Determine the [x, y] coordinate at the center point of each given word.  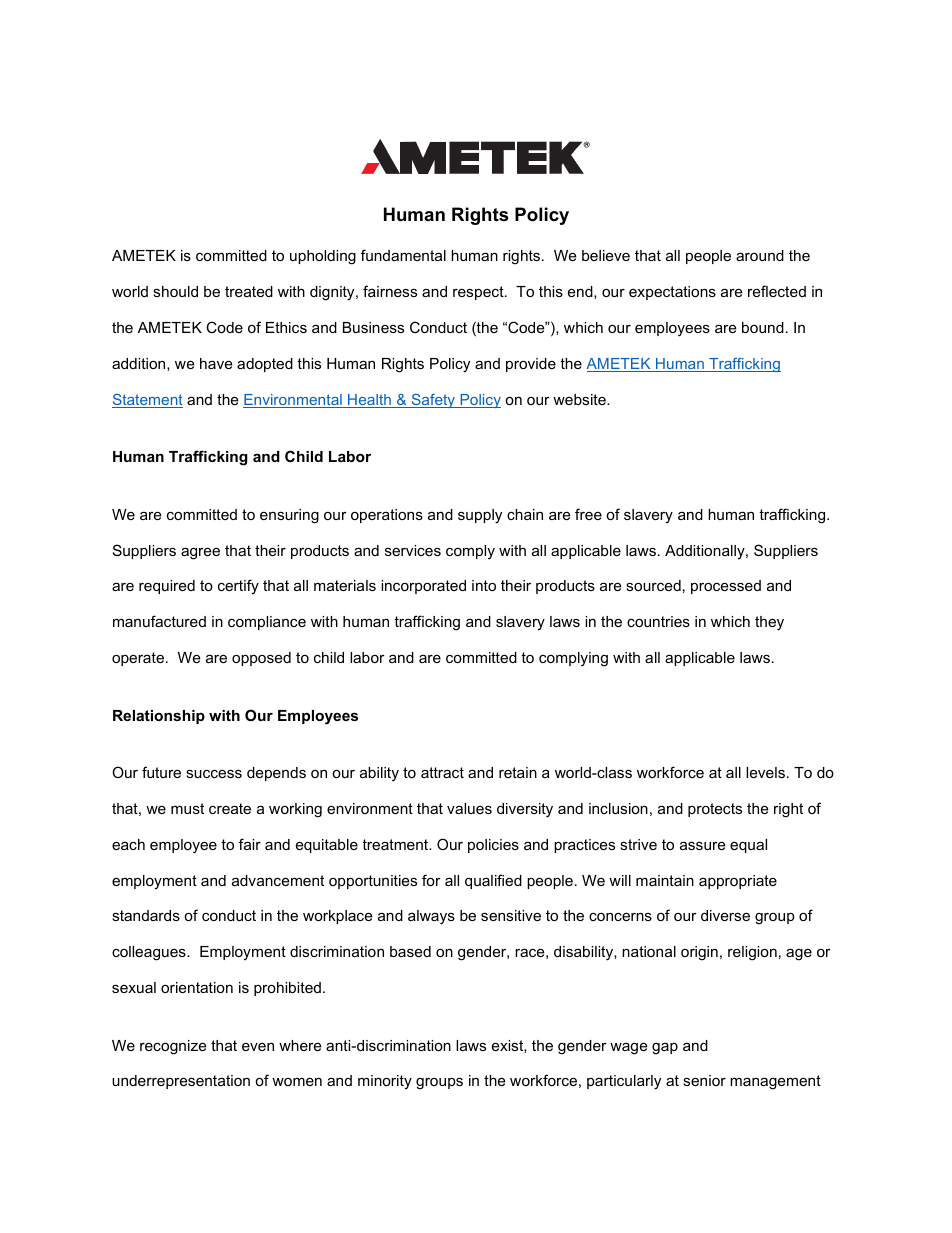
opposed [261, 659]
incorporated [423, 587]
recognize [173, 1047]
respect [479, 293]
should [175, 291]
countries [658, 621]
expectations [672, 293]
